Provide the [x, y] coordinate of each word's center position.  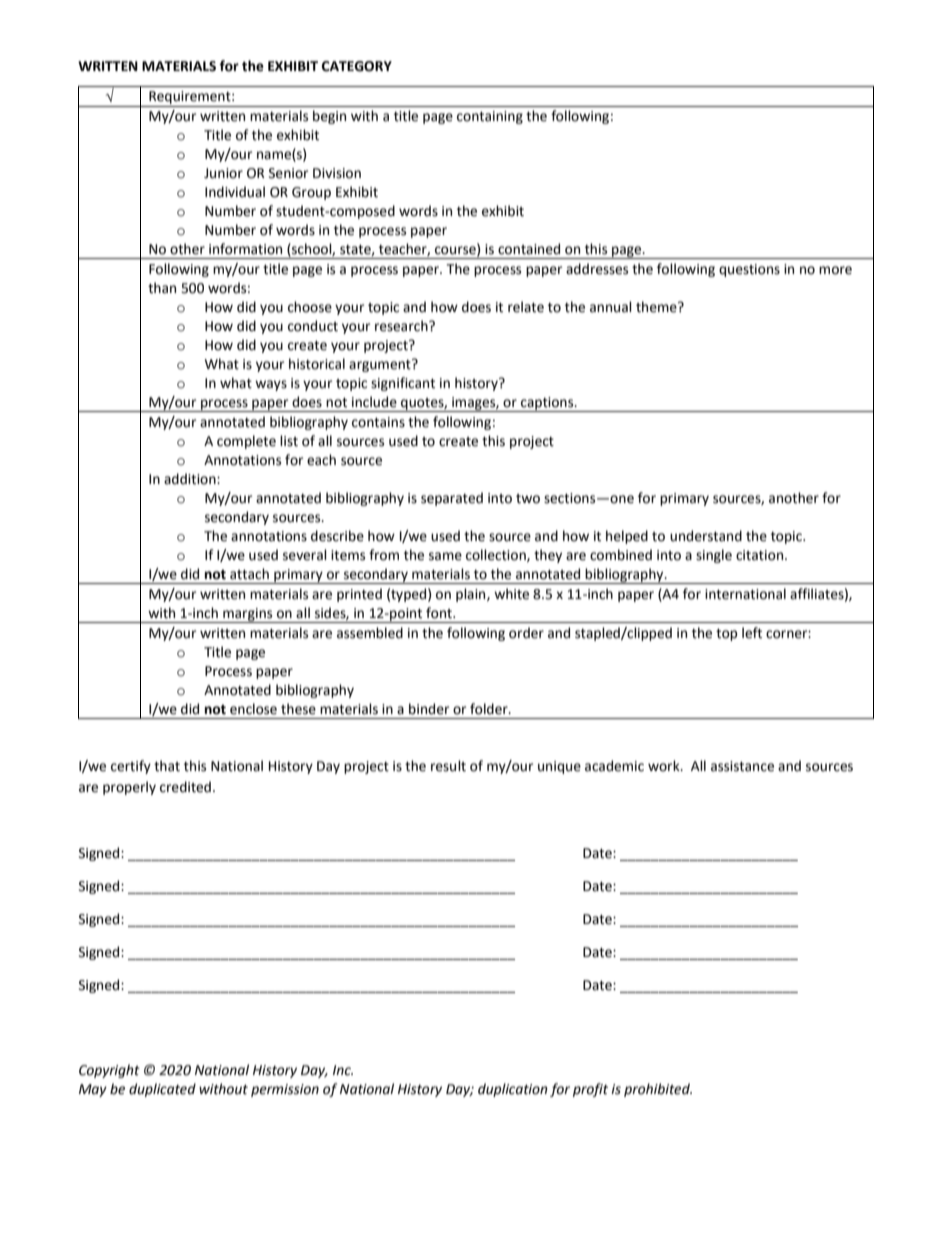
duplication [513, 1090]
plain [472, 595]
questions [749, 270]
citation [761, 555]
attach [249, 574]
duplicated [162, 1090]
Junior [223, 173]
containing [490, 117]
